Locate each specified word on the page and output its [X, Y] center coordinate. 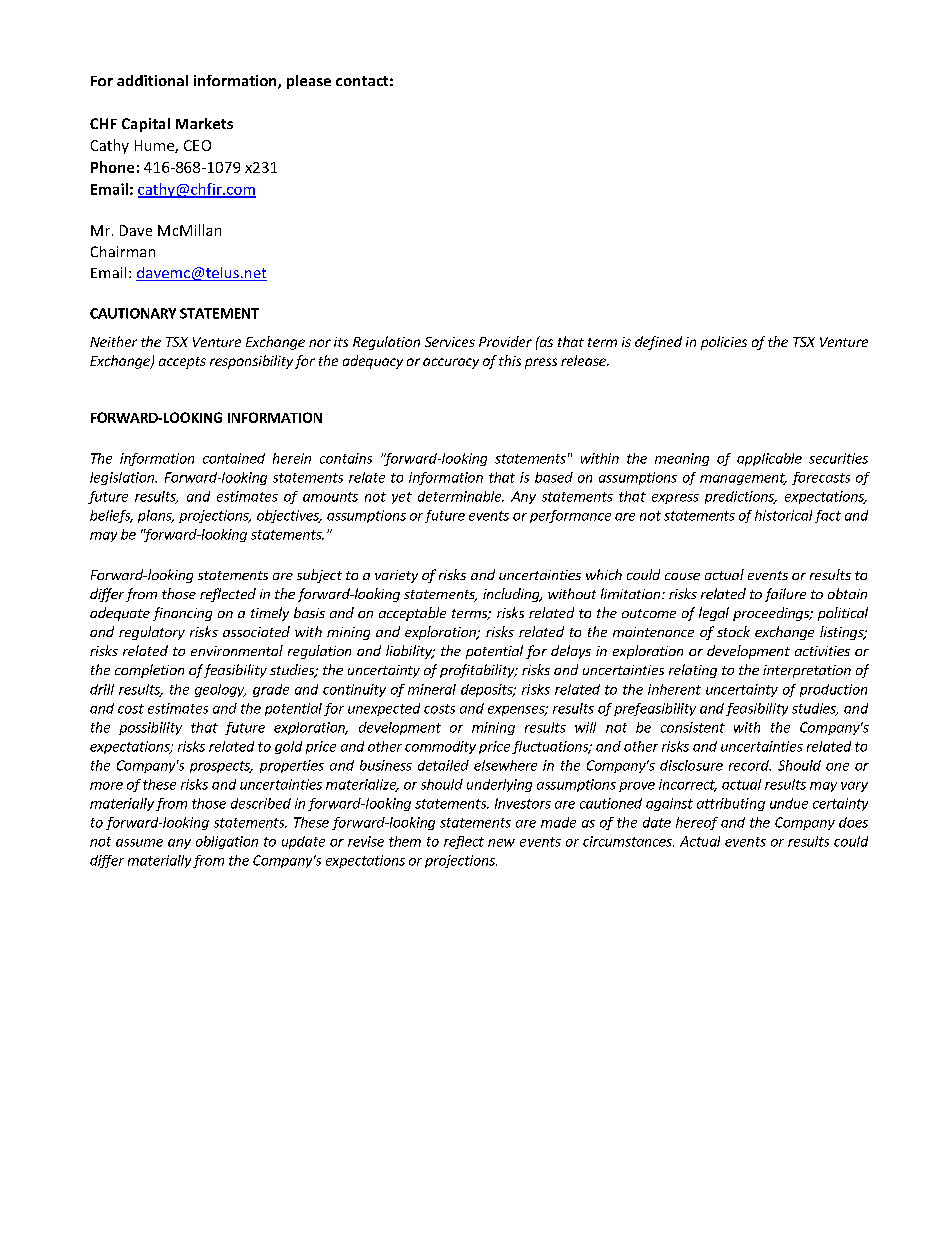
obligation [227, 842]
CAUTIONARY [133, 313]
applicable [769, 459]
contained [234, 458]
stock [733, 631]
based [554, 477]
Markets [204, 123]
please [309, 82]
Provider [505, 341]
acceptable [412, 614]
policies [724, 343]
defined [658, 343]
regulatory [152, 633]
